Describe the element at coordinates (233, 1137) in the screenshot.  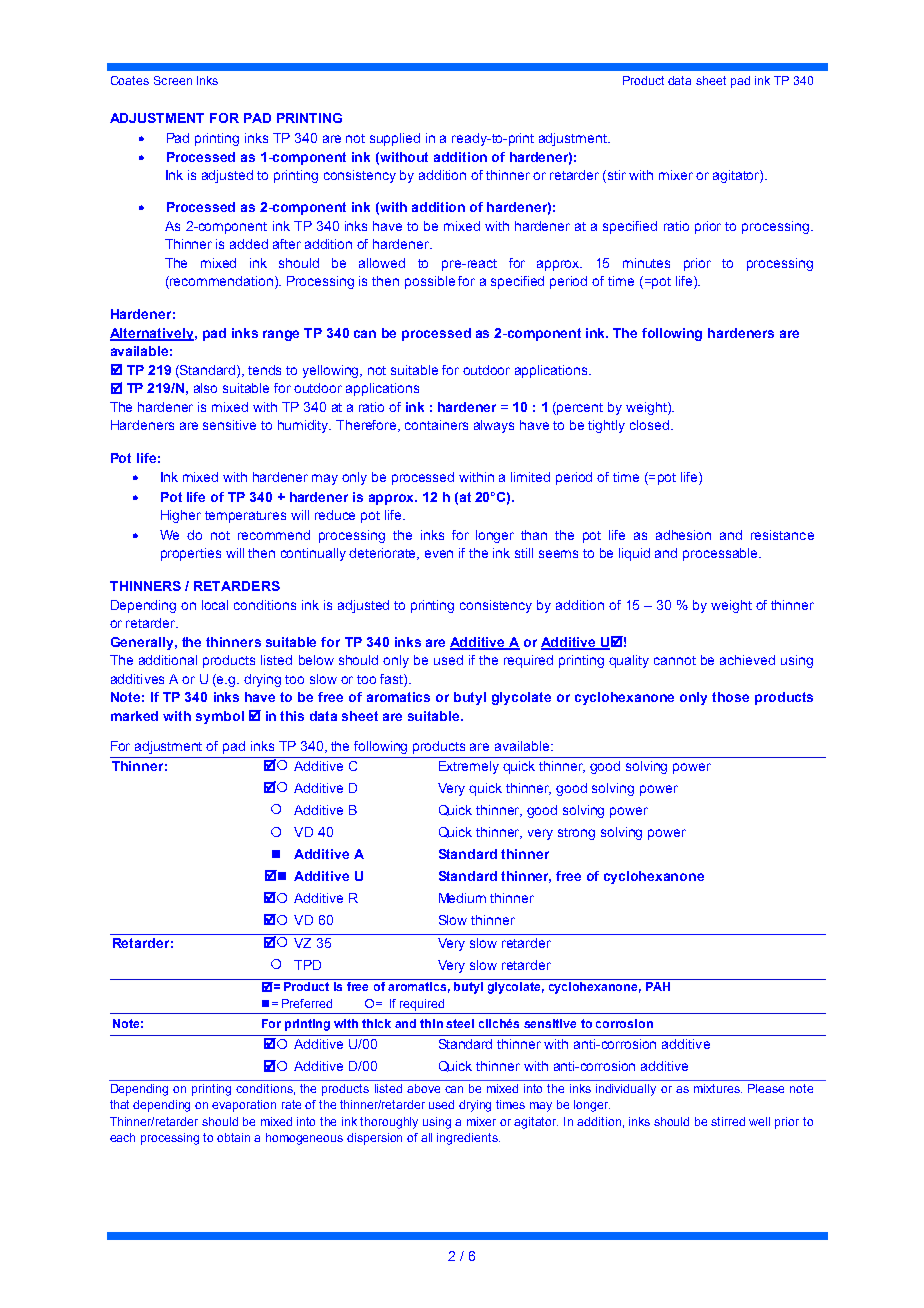
I see `obtain` at that location.
